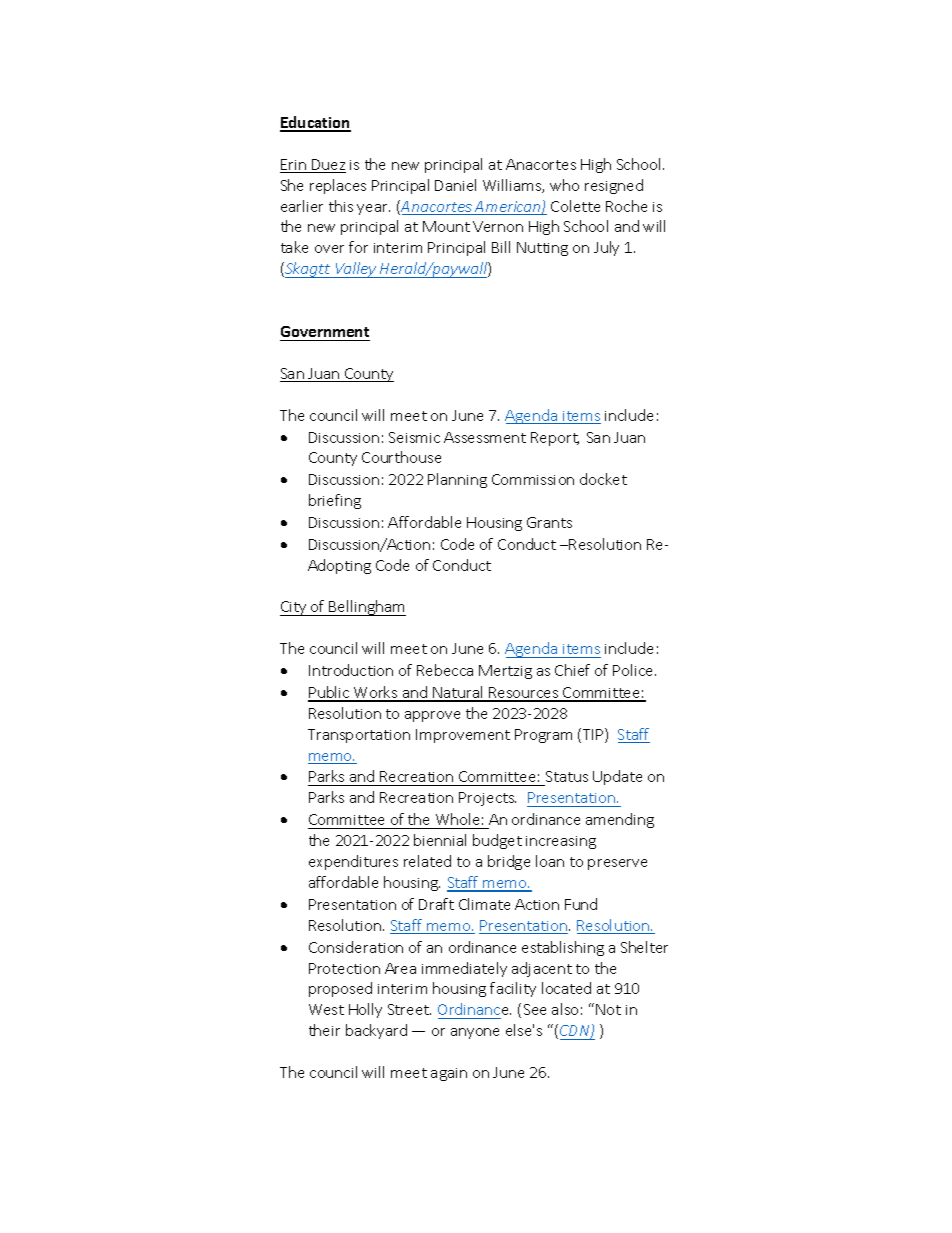 This screenshot has width=952, height=1233. What do you see at coordinates (353, 862) in the screenshot?
I see `expenditures` at bounding box center [353, 862].
